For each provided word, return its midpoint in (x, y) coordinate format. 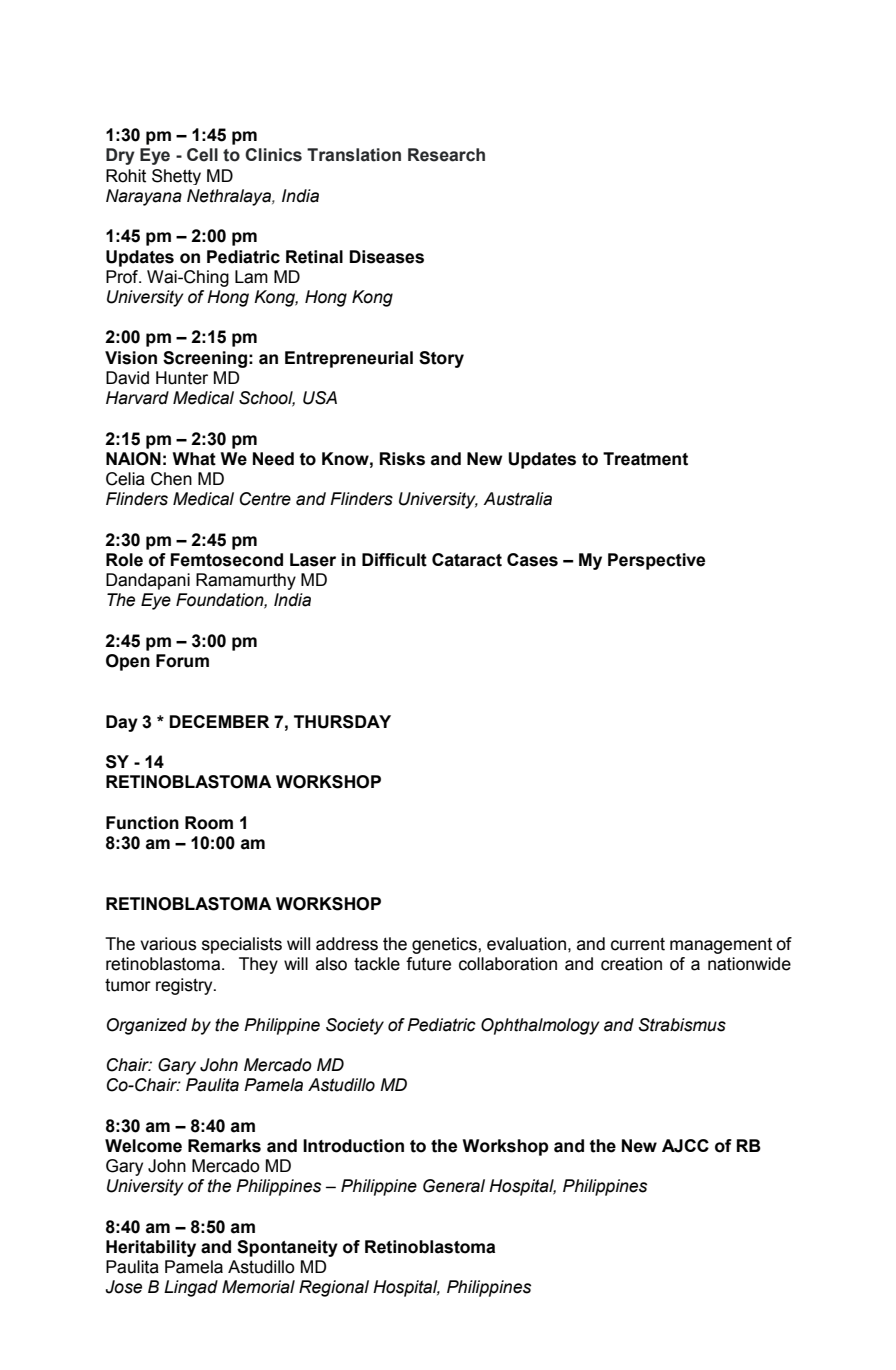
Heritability (151, 1248)
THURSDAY (342, 722)
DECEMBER (219, 721)
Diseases (386, 257)
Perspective (656, 561)
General (454, 1186)
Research (446, 155)
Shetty (176, 177)
